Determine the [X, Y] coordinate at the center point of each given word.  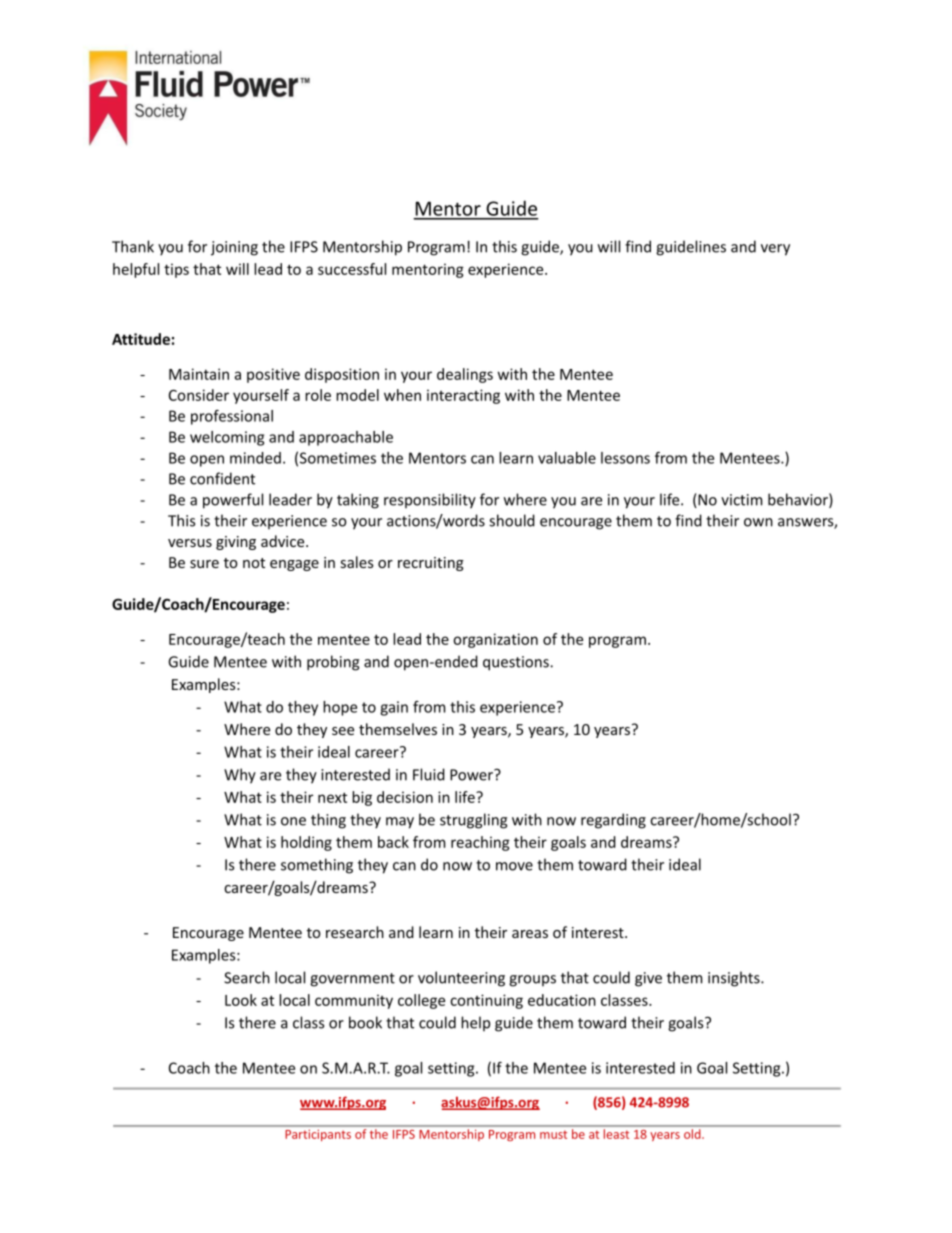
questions [517, 663]
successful [352, 269]
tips [176, 270]
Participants [318, 1135]
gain [394, 708]
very [775, 250]
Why [240, 776]
